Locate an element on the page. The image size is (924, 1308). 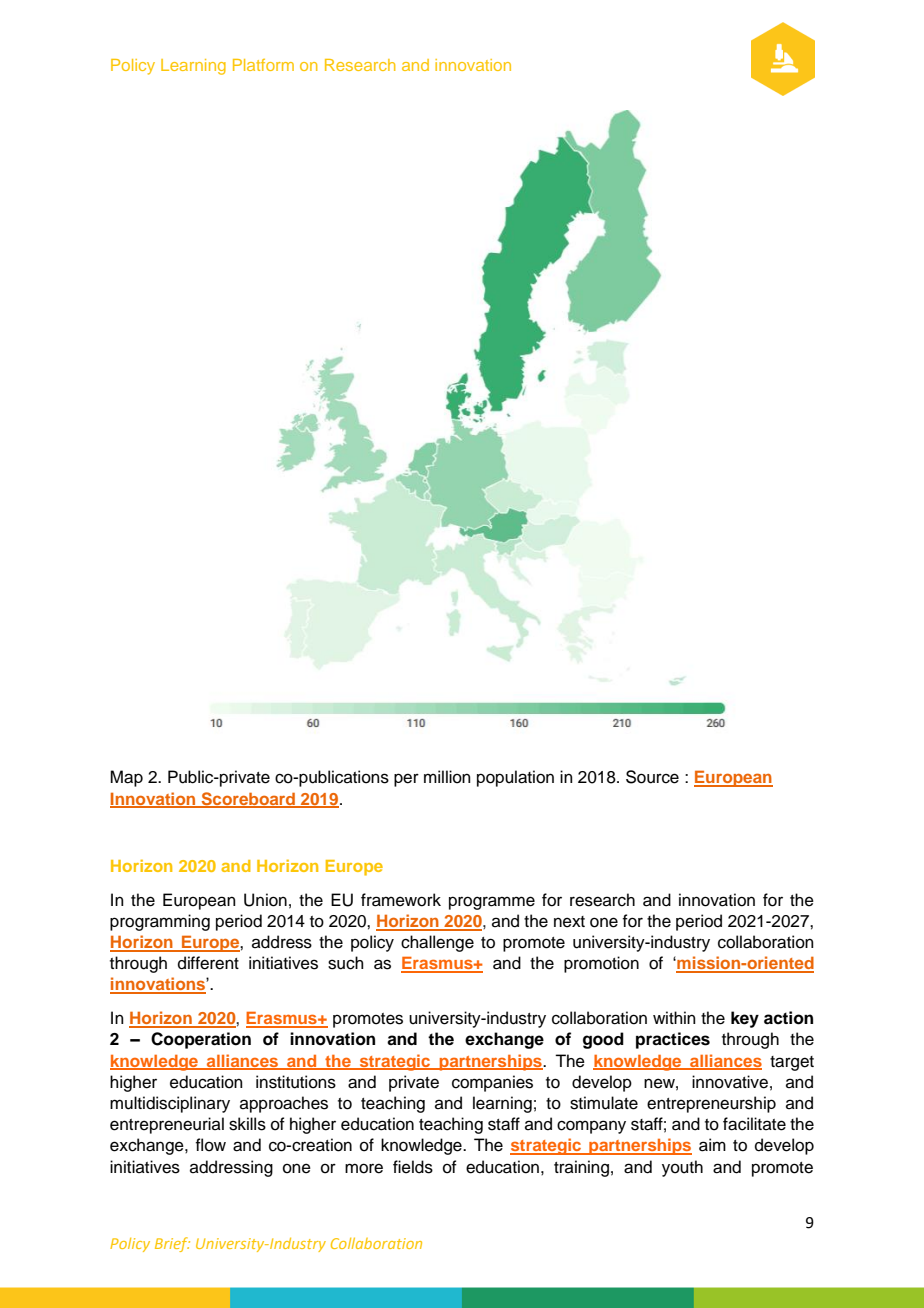
promotion is located at coordinates (601, 964).
